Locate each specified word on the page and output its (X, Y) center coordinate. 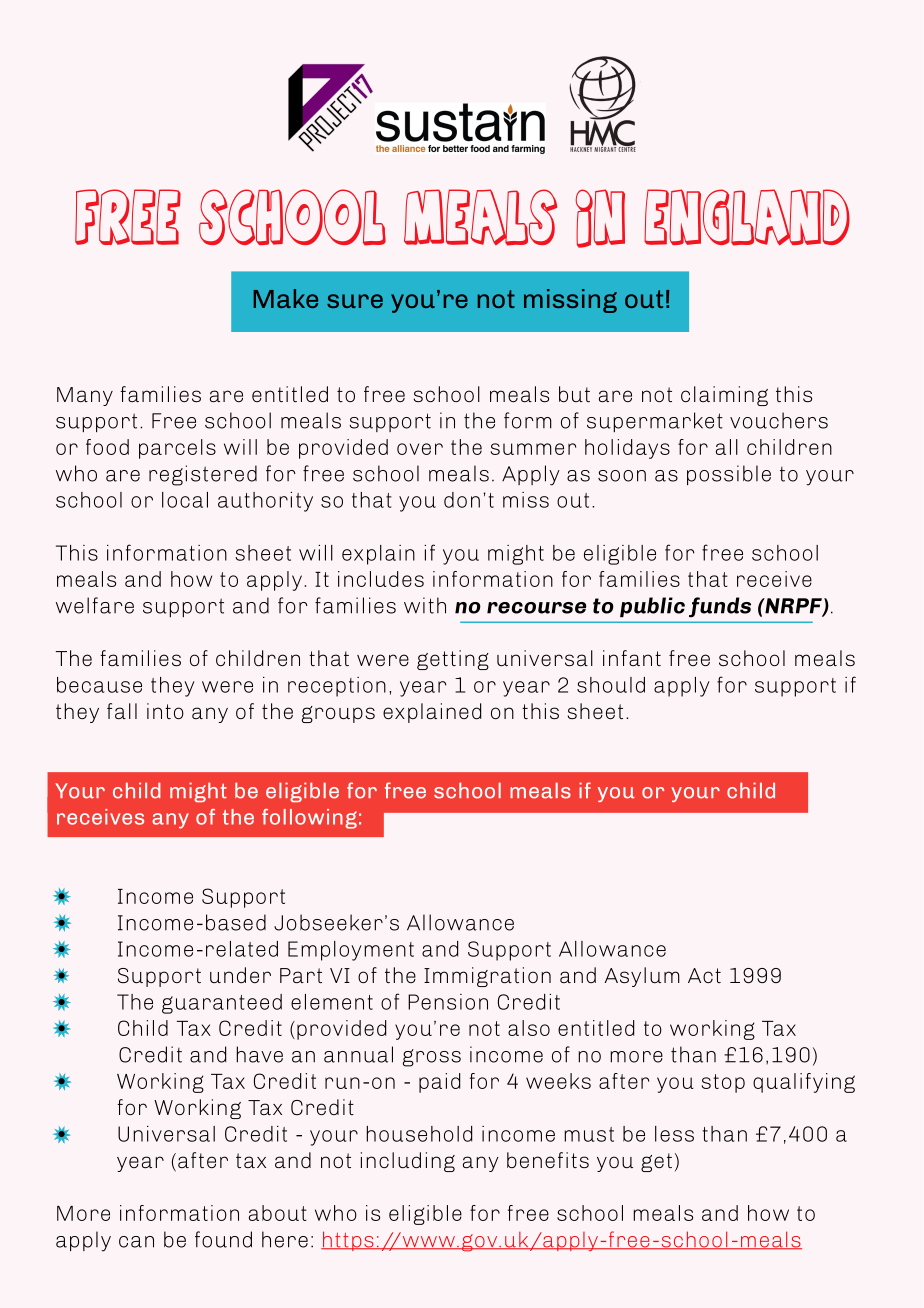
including (408, 1162)
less (674, 1134)
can (136, 1242)
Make (286, 298)
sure (355, 301)
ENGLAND (747, 217)
